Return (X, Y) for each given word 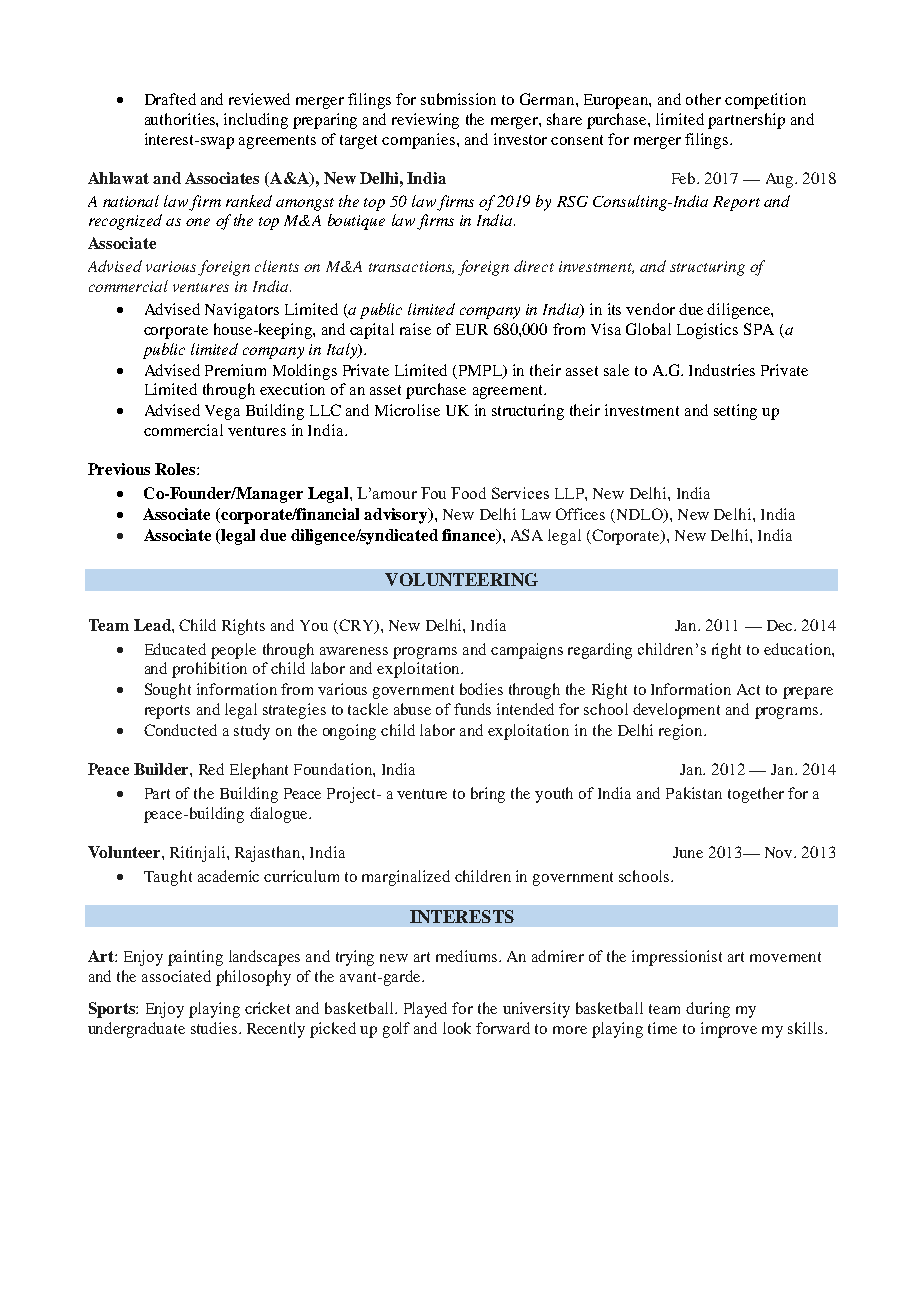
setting (735, 412)
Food (468, 493)
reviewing (425, 121)
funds (472, 709)
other (703, 99)
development (676, 711)
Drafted (170, 99)
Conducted (180, 730)
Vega (222, 412)
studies (214, 1028)
